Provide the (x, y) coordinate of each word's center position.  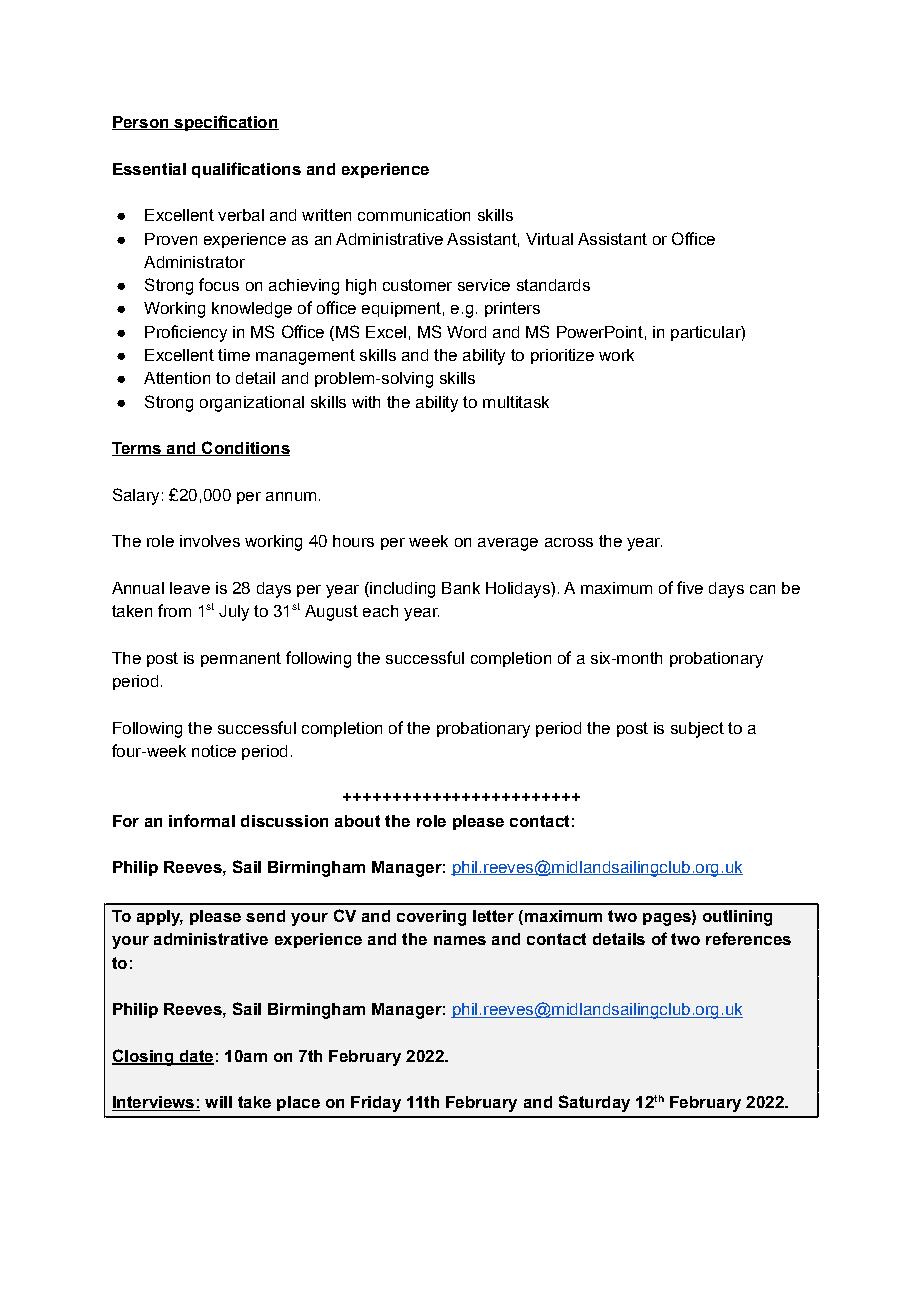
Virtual (549, 239)
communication (414, 215)
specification (225, 123)
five (690, 587)
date (195, 1057)
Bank (461, 588)
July (234, 613)
